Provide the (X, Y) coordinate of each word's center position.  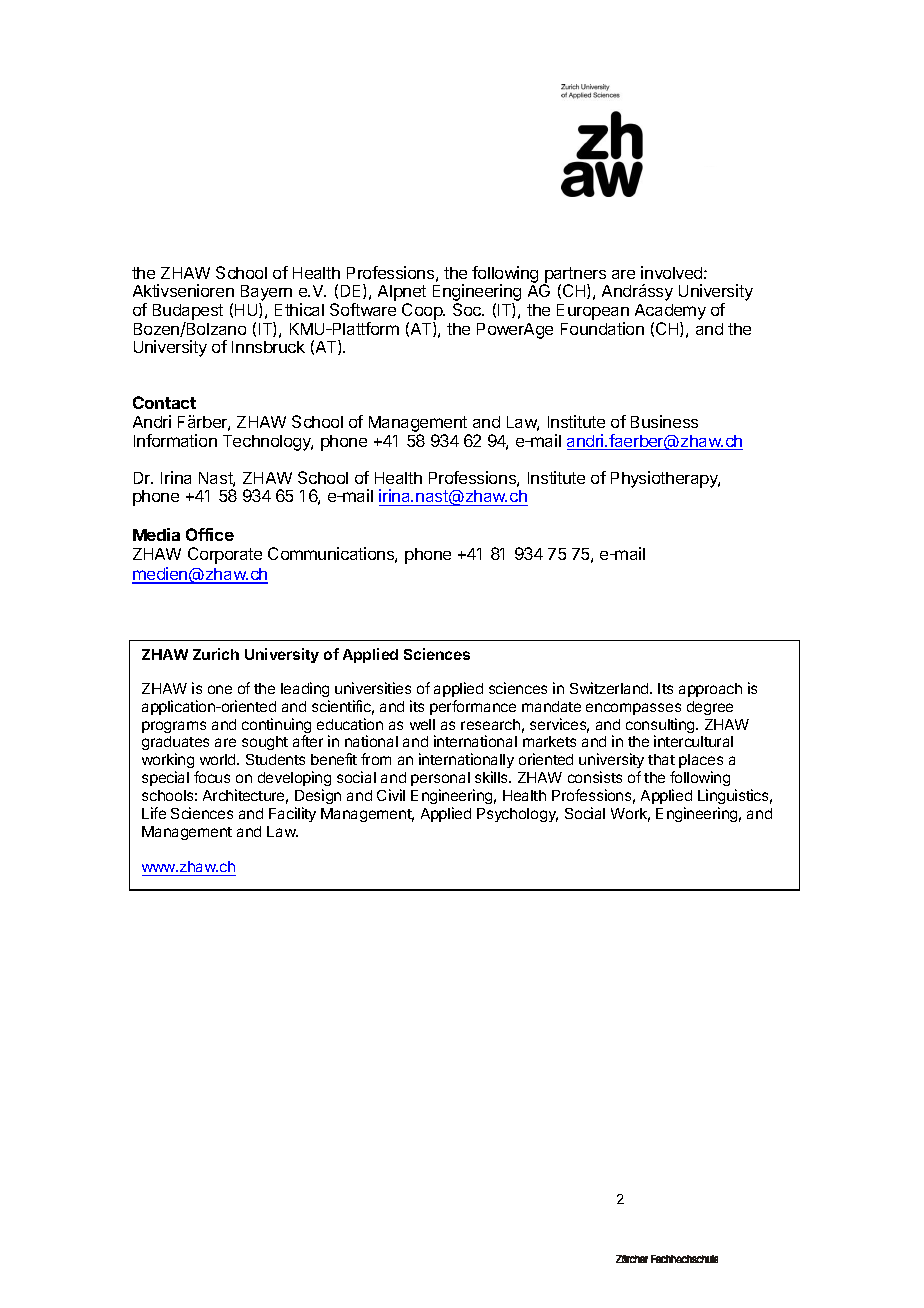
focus (212, 777)
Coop (423, 313)
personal (440, 779)
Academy (670, 313)
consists (595, 777)
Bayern (266, 294)
